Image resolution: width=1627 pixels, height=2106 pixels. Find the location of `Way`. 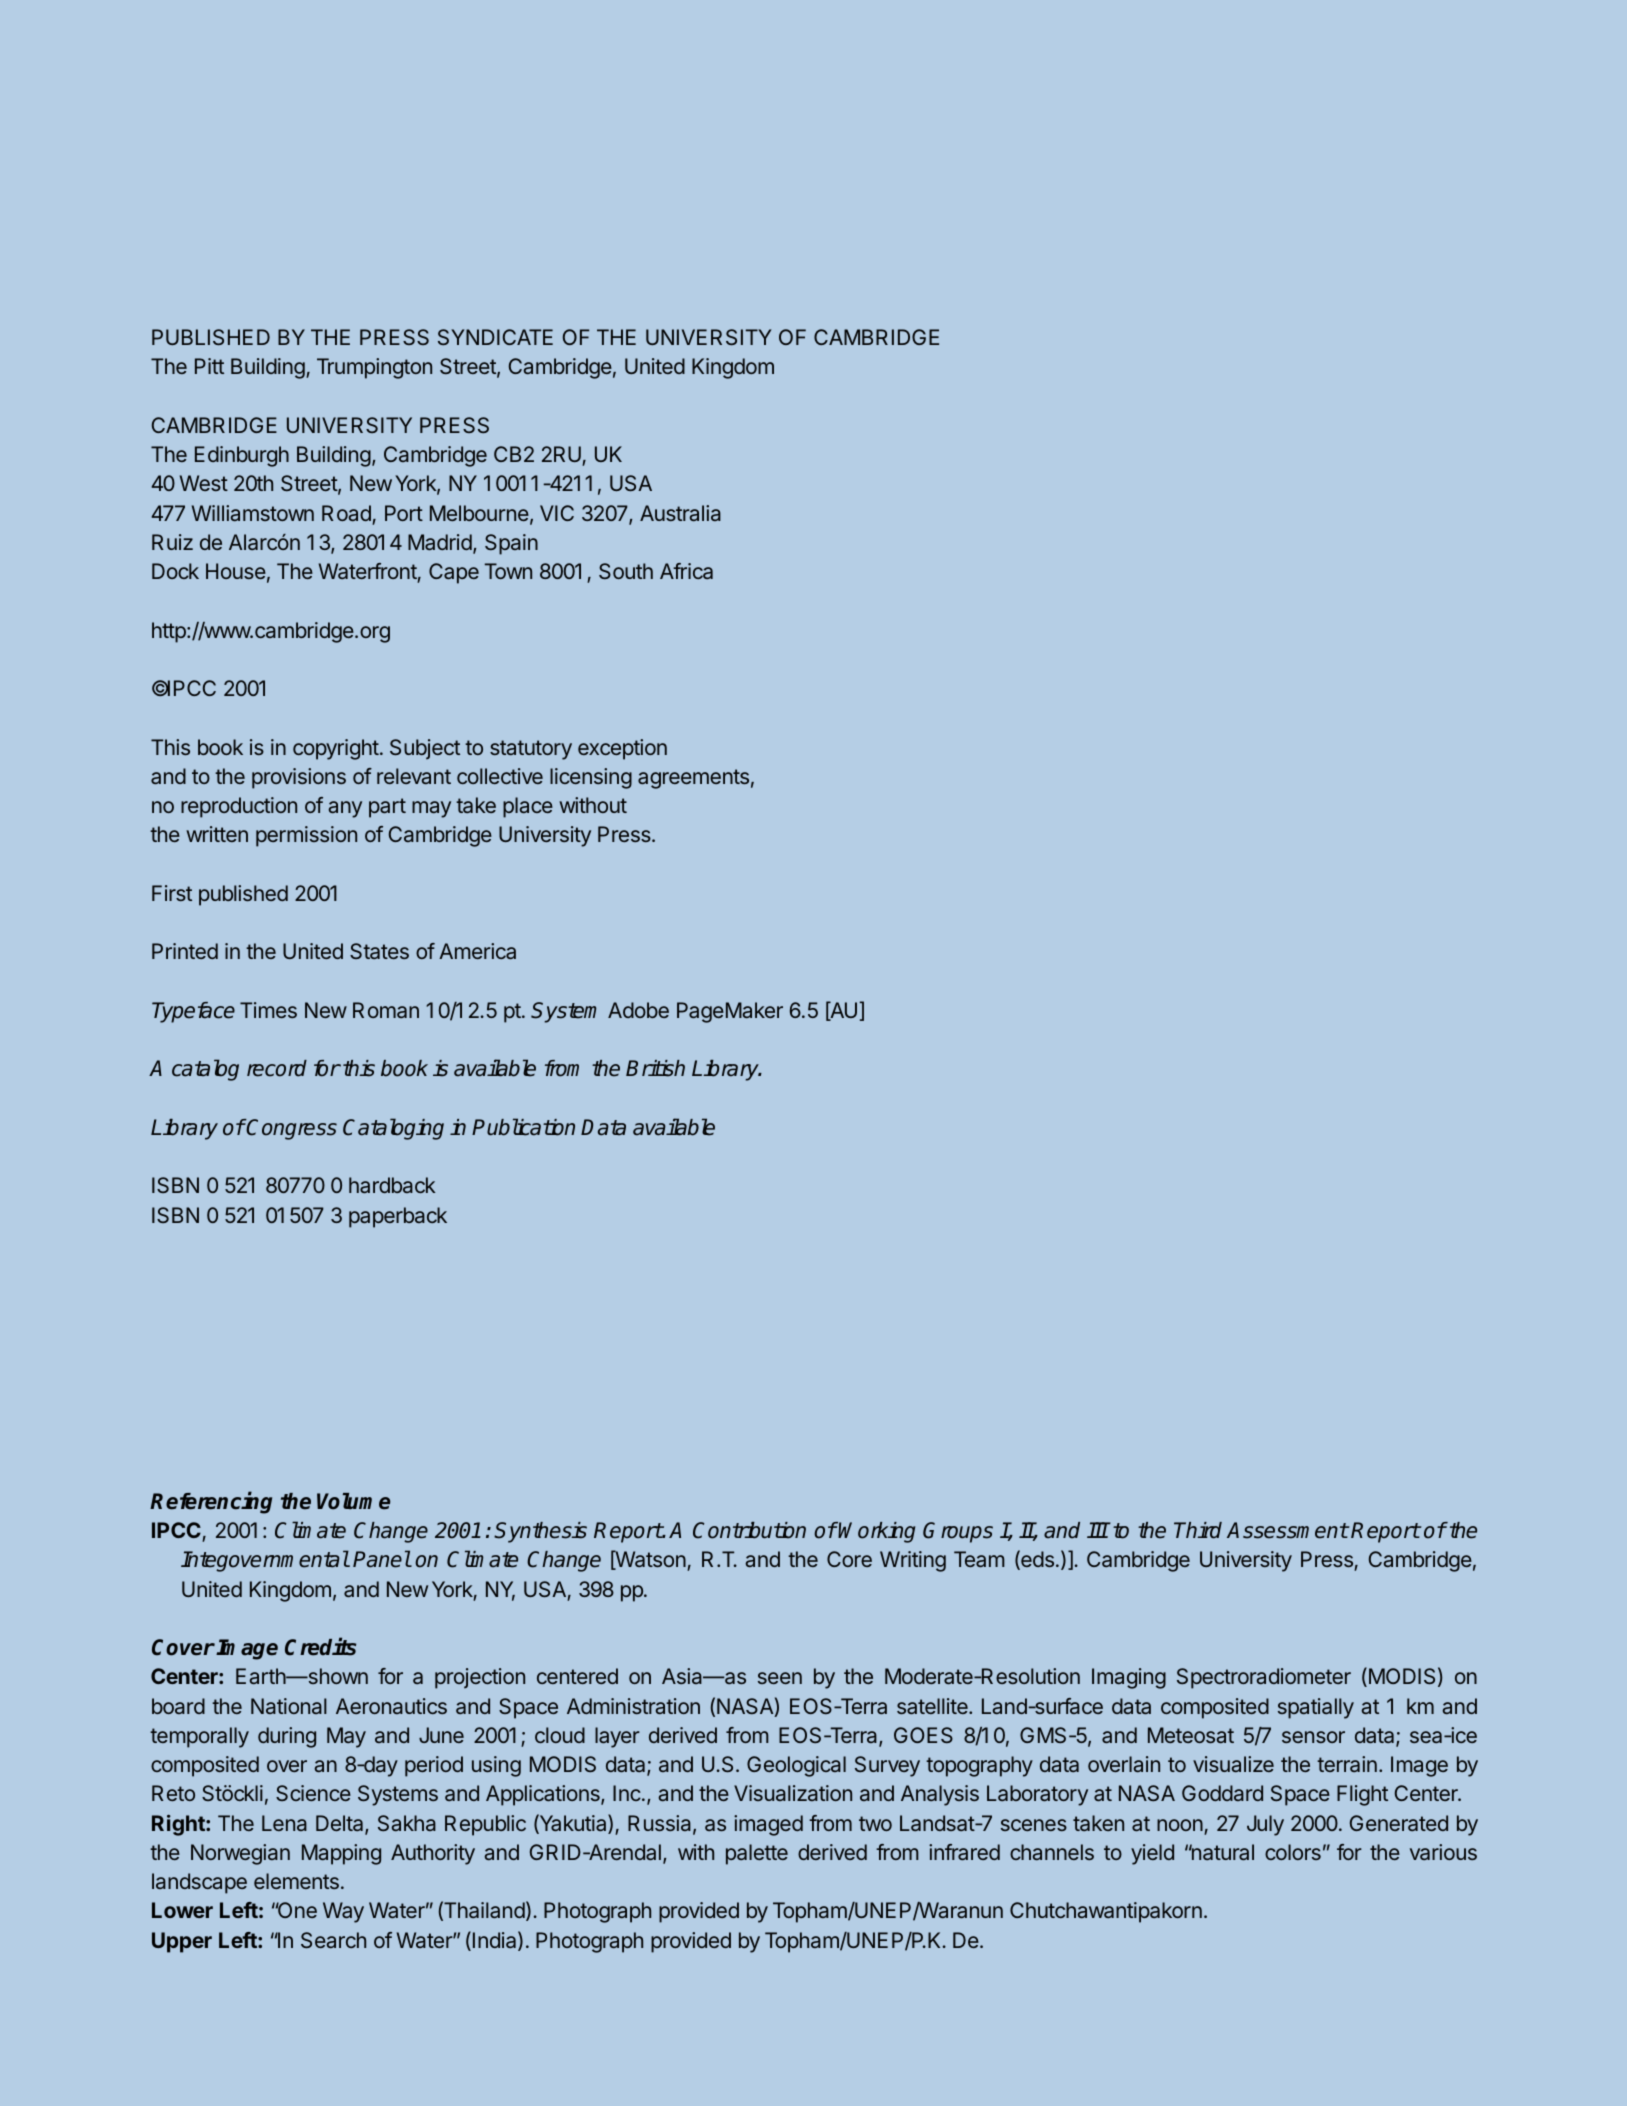

Way is located at coordinates (343, 1912).
